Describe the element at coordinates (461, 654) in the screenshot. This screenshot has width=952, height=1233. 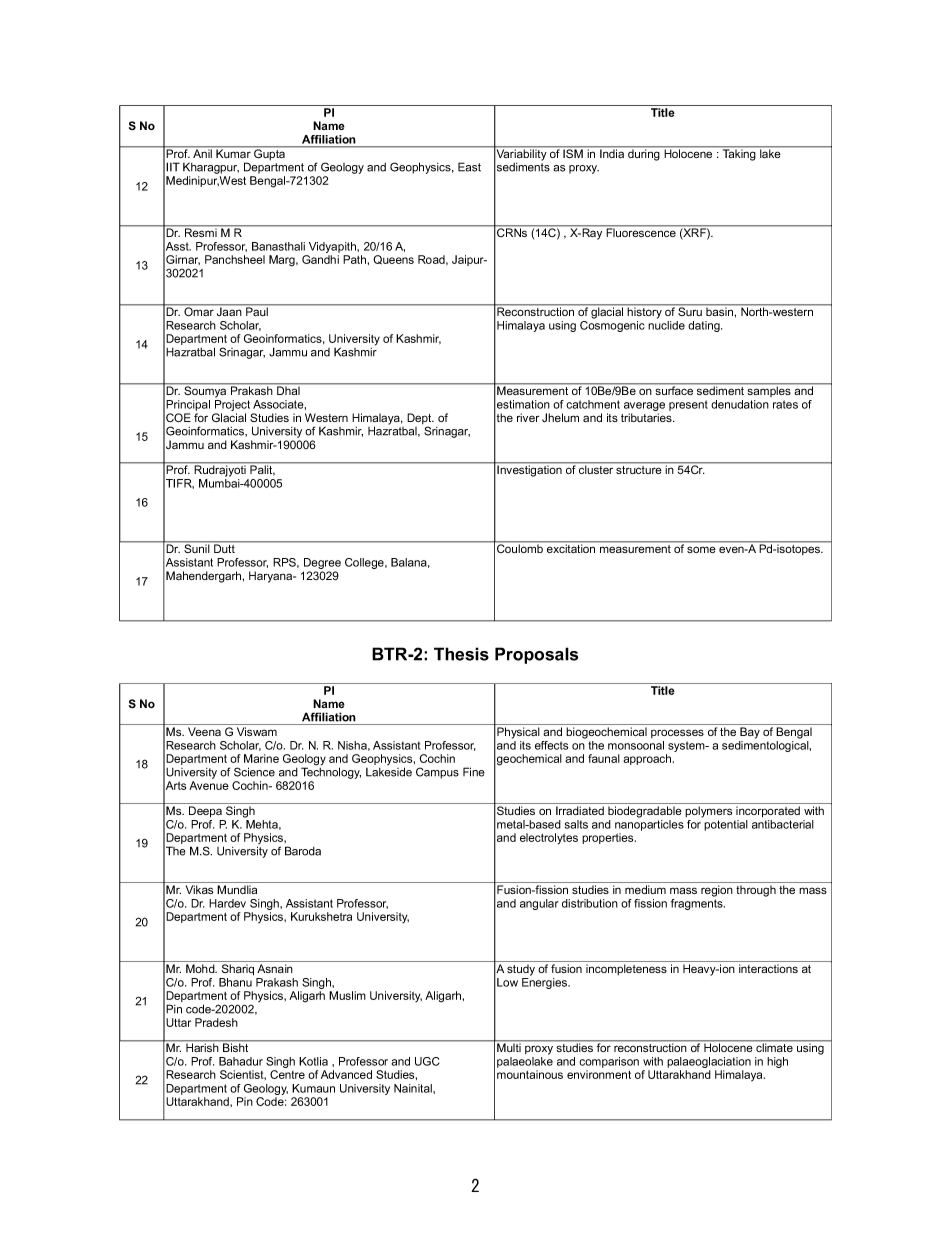
I see `Thesis` at that location.
